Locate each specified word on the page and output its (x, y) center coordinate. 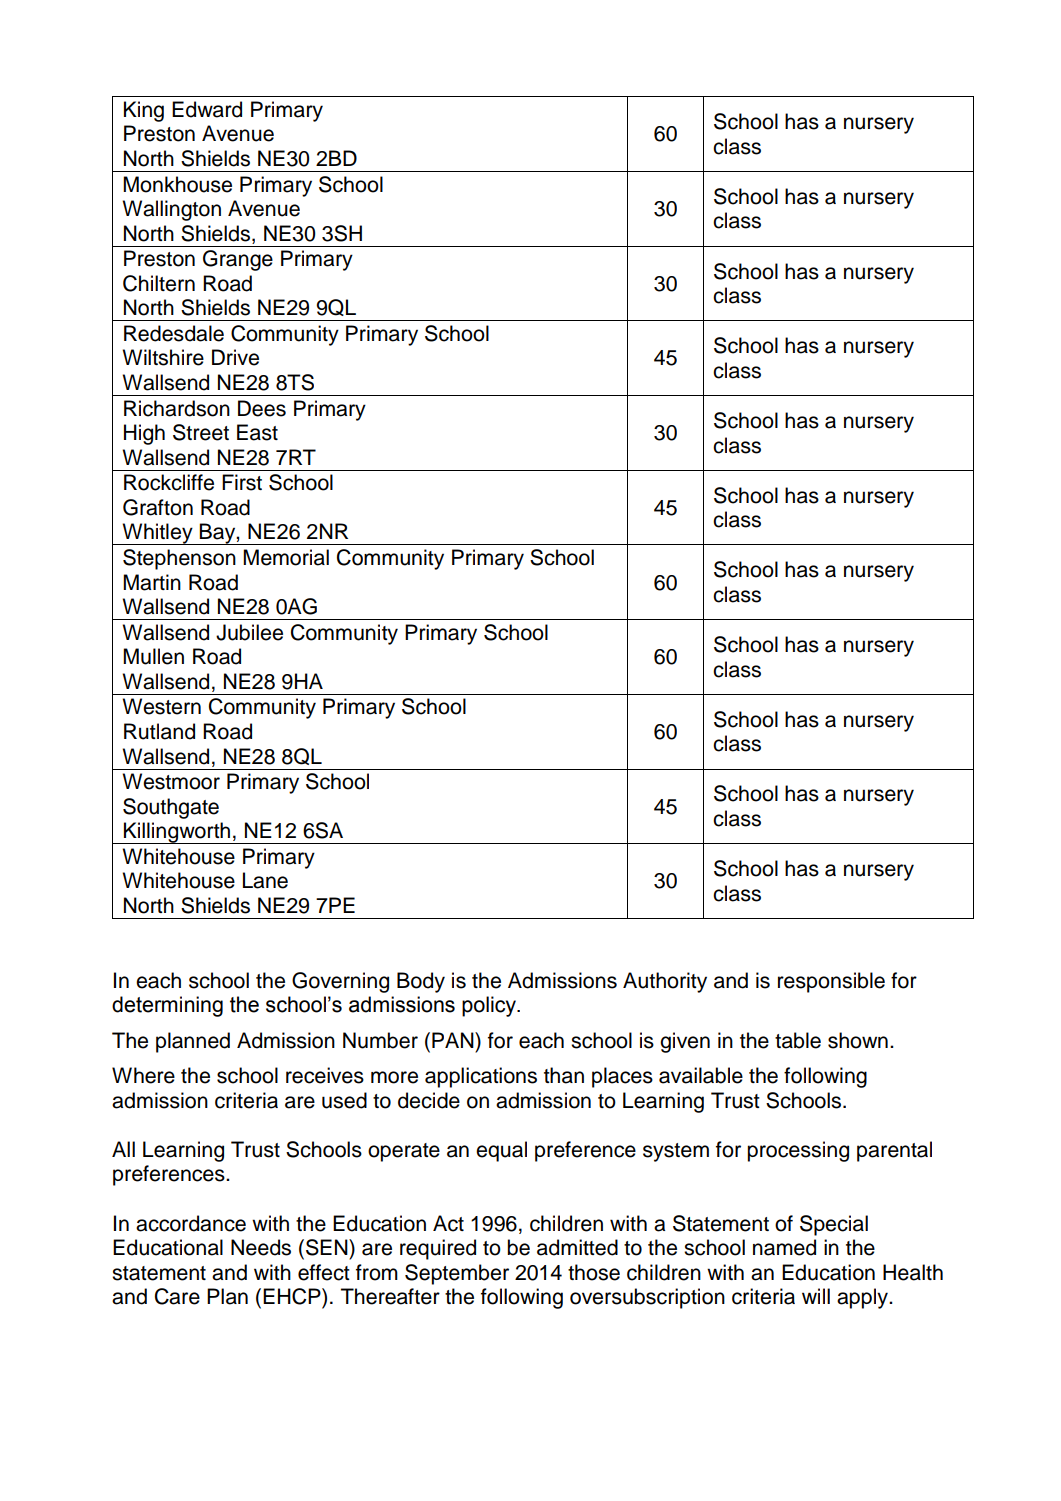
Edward (207, 109)
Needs (261, 1247)
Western (161, 706)
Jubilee (249, 632)
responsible (831, 982)
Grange (238, 260)
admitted (577, 1247)
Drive (235, 357)
